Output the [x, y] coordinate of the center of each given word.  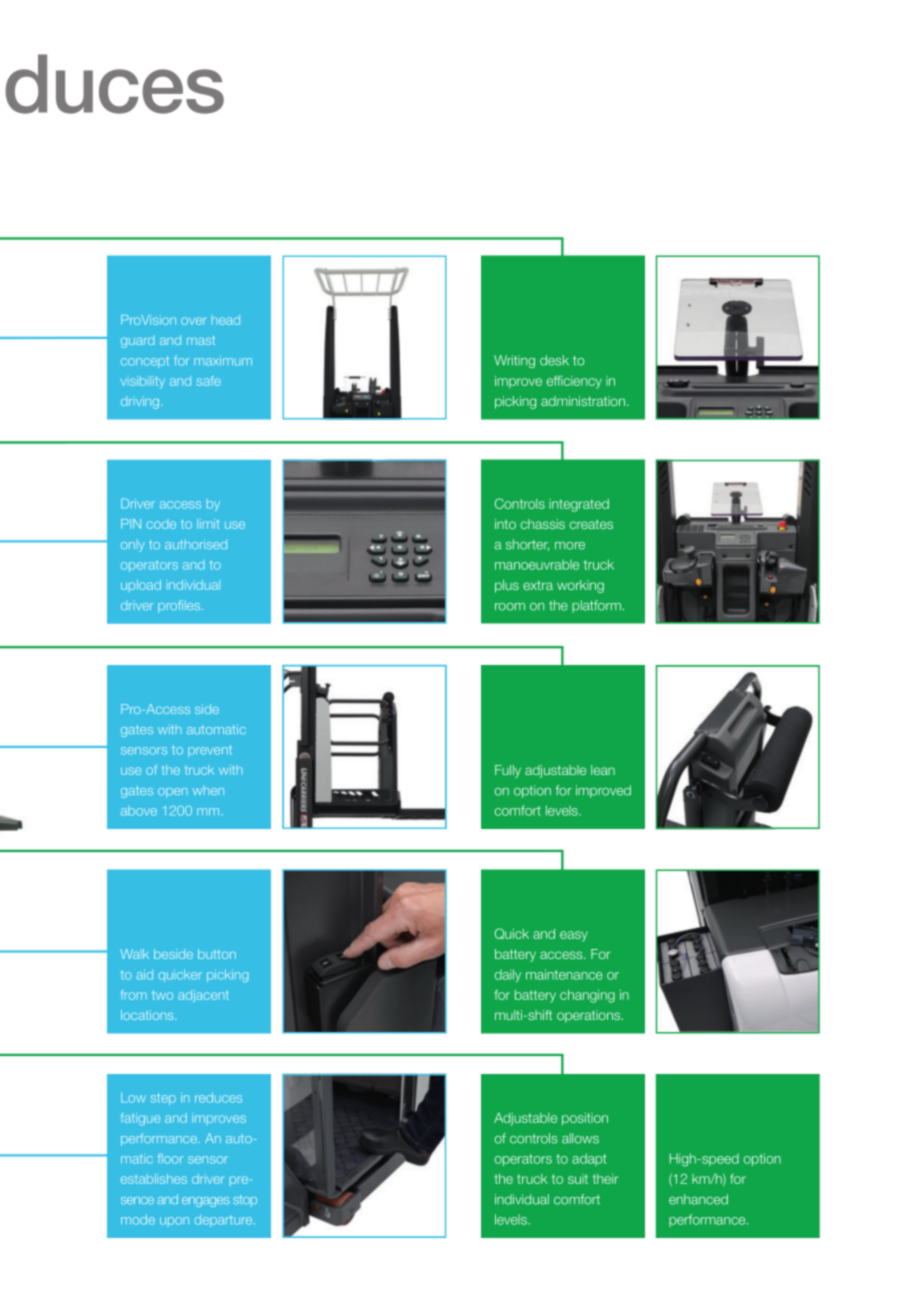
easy [574, 936]
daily [508, 975]
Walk [134, 954]
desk [554, 360]
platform [596, 606]
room [510, 607]
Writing [514, 361]
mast [201, 340]
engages [206, 1202]
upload [141, 585]
